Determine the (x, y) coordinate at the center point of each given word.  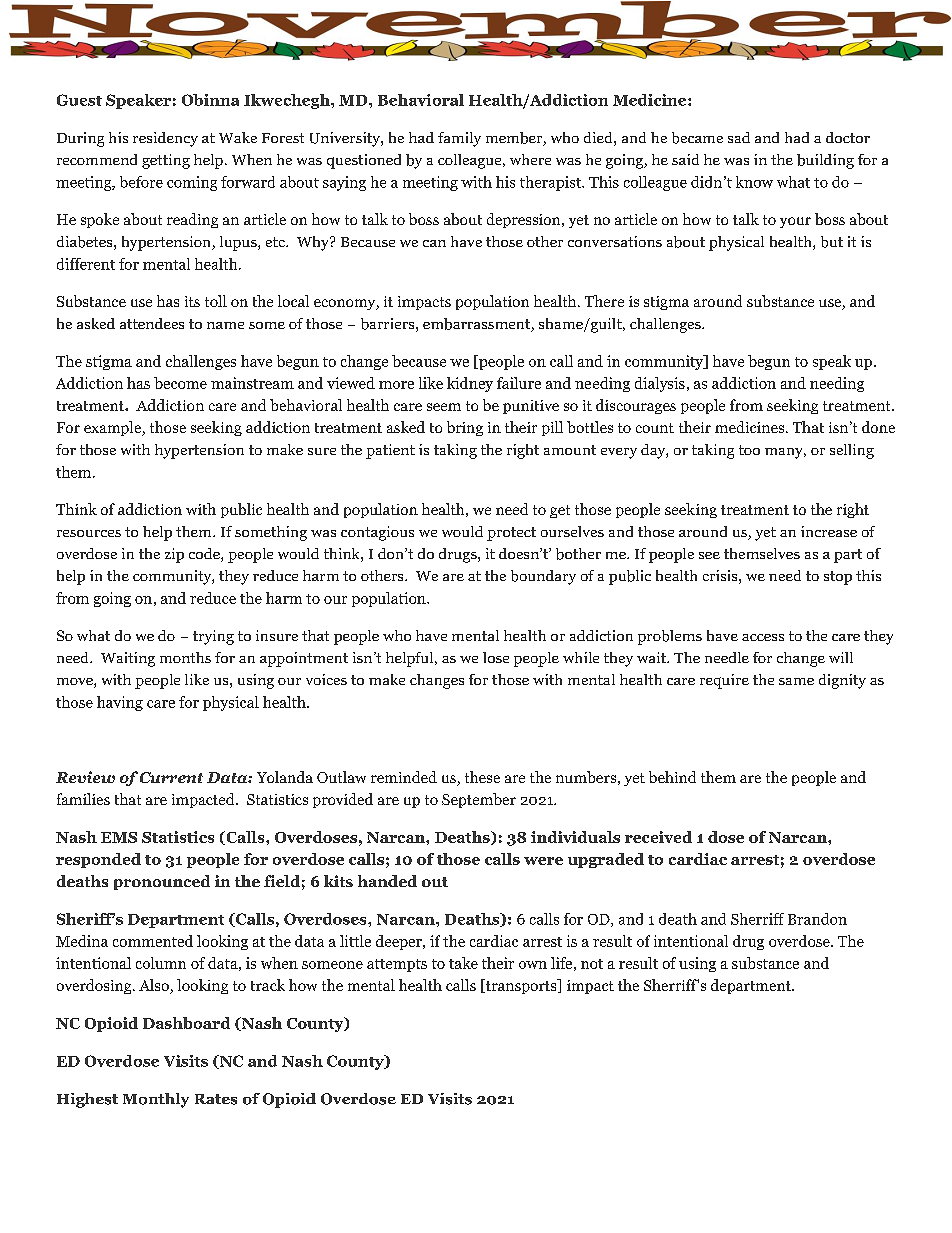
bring (465, 428)
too (749, 450)
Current (171, 777)
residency (165, 139)
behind (672, 777)
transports (521, 986)
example (114, 428)
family (459, 139)
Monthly (156, 1100)
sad (739, 137)
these (482, 777)
